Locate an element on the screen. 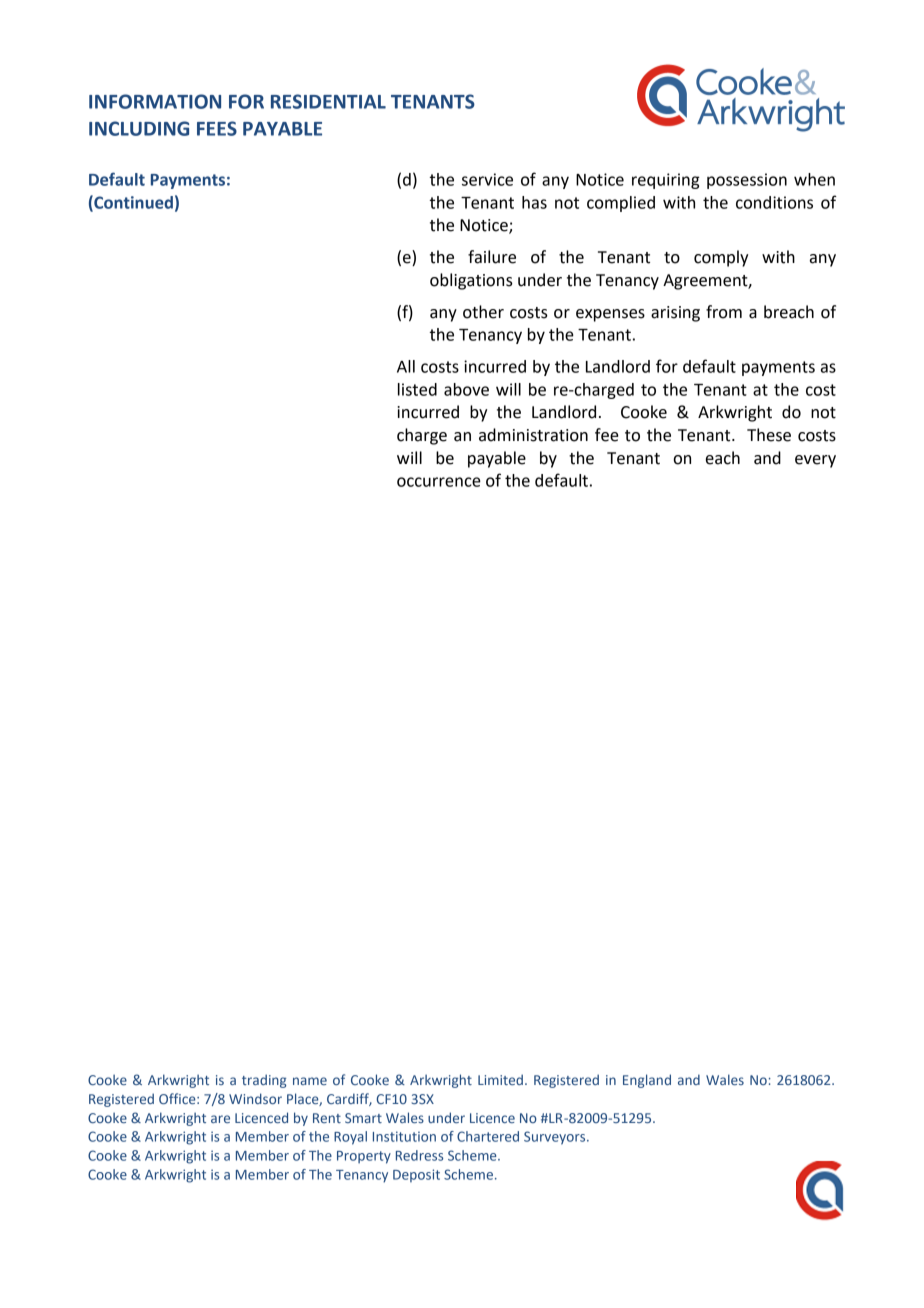  are is located at coordinates (220, 1119).
